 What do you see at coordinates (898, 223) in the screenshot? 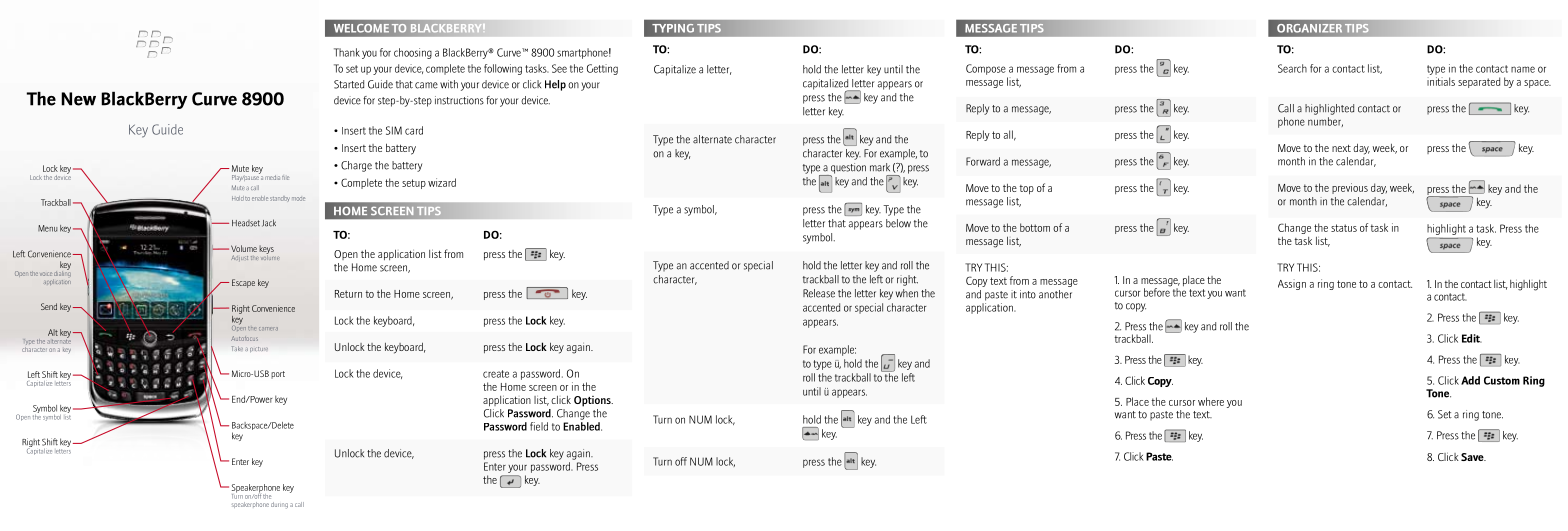
I see `below` at bounding box center [898, 223].
